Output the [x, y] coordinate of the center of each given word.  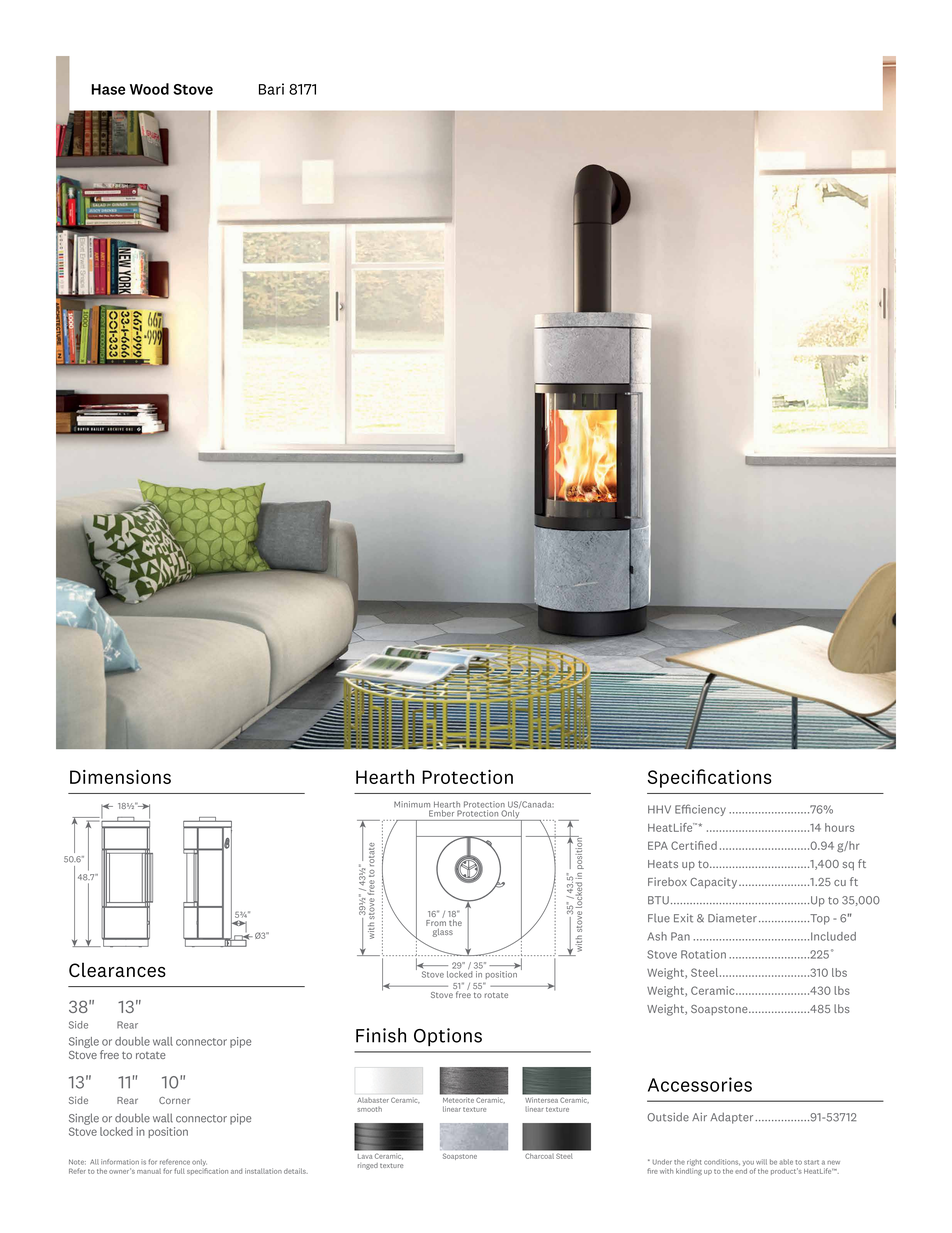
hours [839, 827]
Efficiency [700, 810]
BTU [658, 900]
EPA [658, 845]
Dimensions [120, 777]
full [179, 1171]
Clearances [117, 970]
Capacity [715, 883]
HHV [659, 809]
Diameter [732, 918]
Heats [663, 864]
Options [448, 1037]
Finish [381, 1035]
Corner [174, 1100]
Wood [149, 89]
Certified [694, 845]
